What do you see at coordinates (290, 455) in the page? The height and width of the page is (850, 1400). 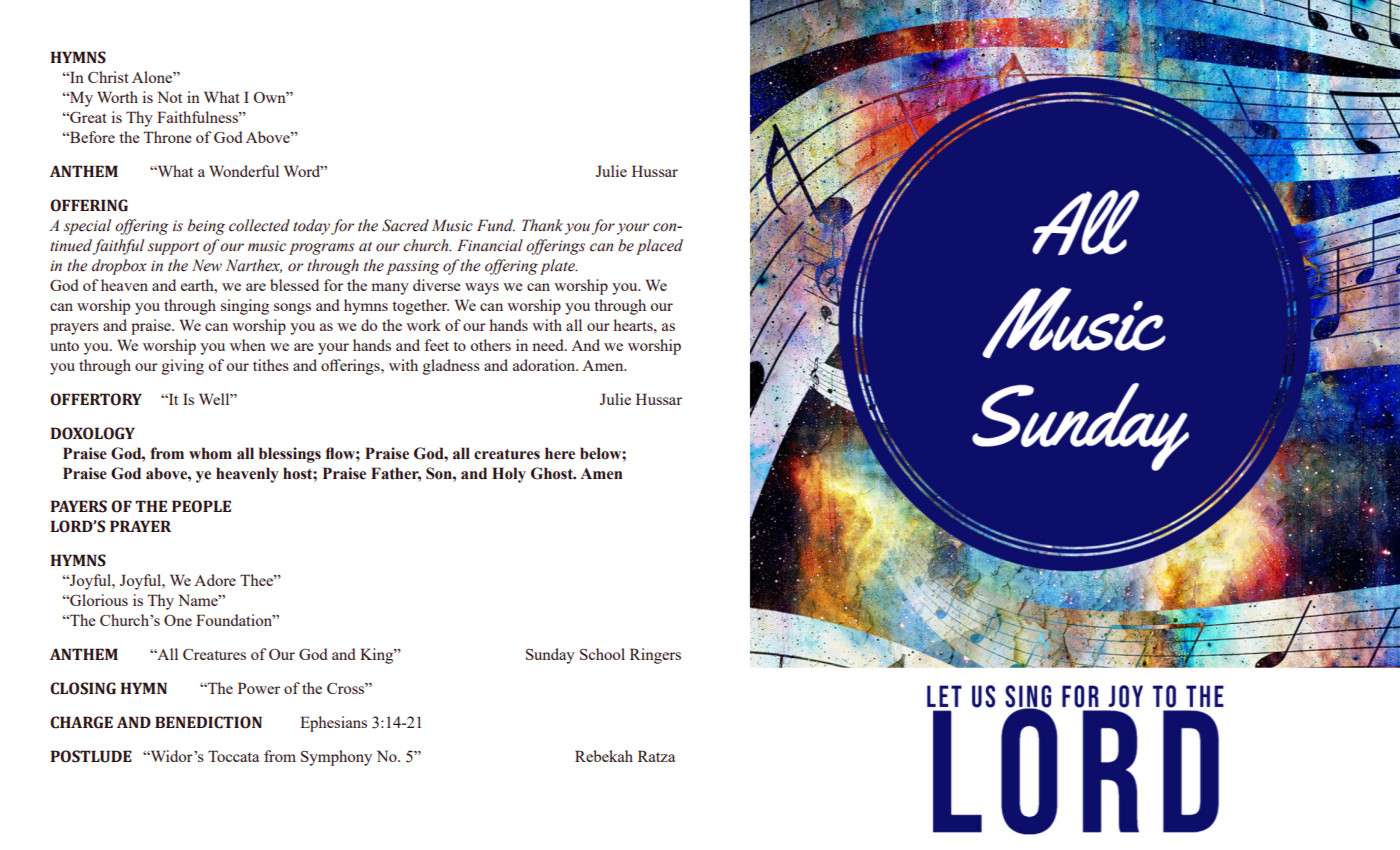 I see `blessings` at bounding box center [290, 455].
